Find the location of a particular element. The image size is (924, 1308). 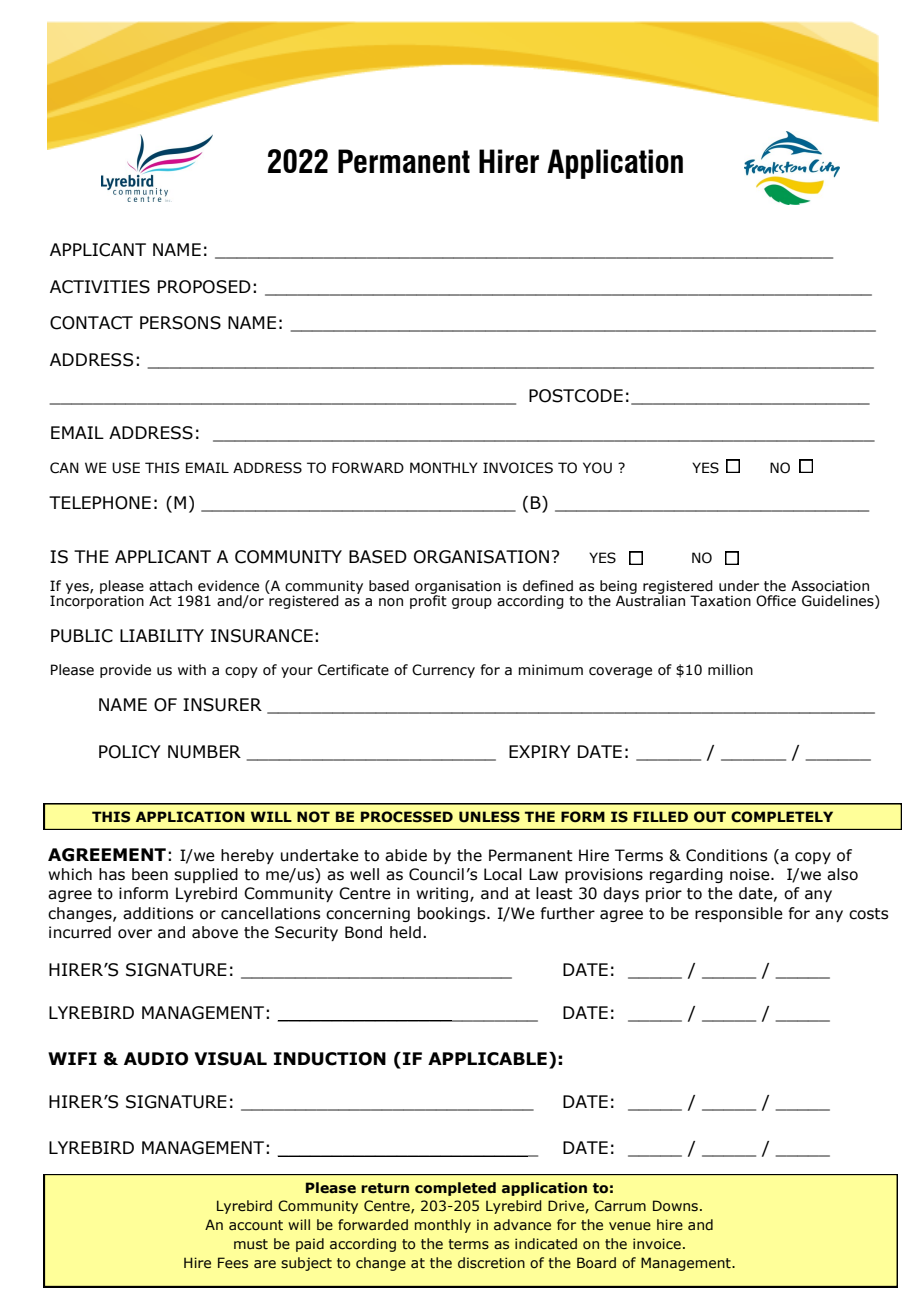

PROPOSED is located at coordinates (204, 287).
